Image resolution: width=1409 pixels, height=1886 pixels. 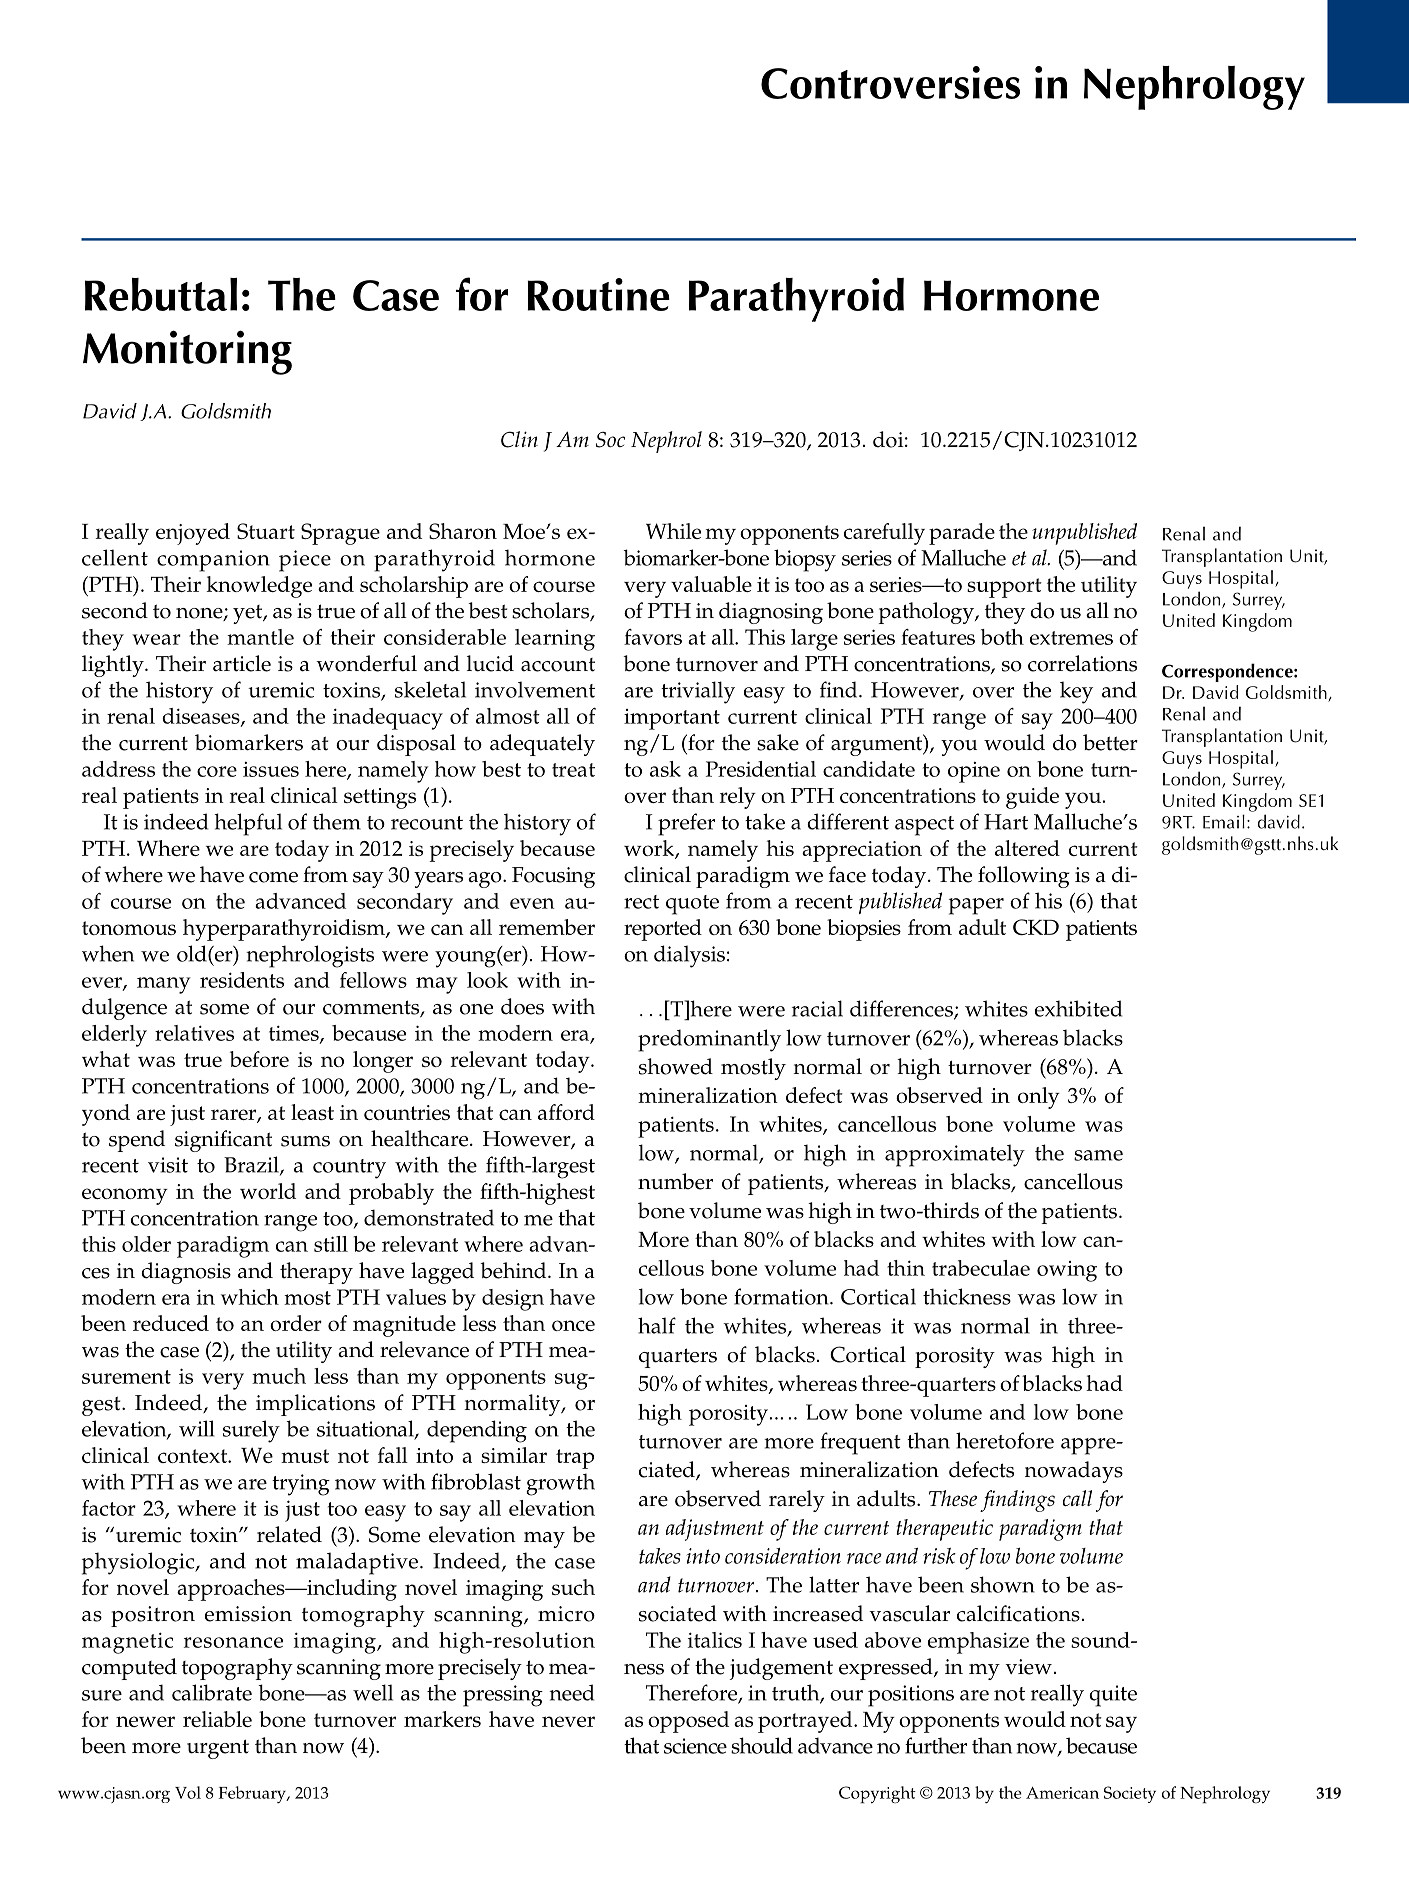 What do you see at coordinates (695, 1746) in the page?
I see `science` at bounding box center [695, 1746].
